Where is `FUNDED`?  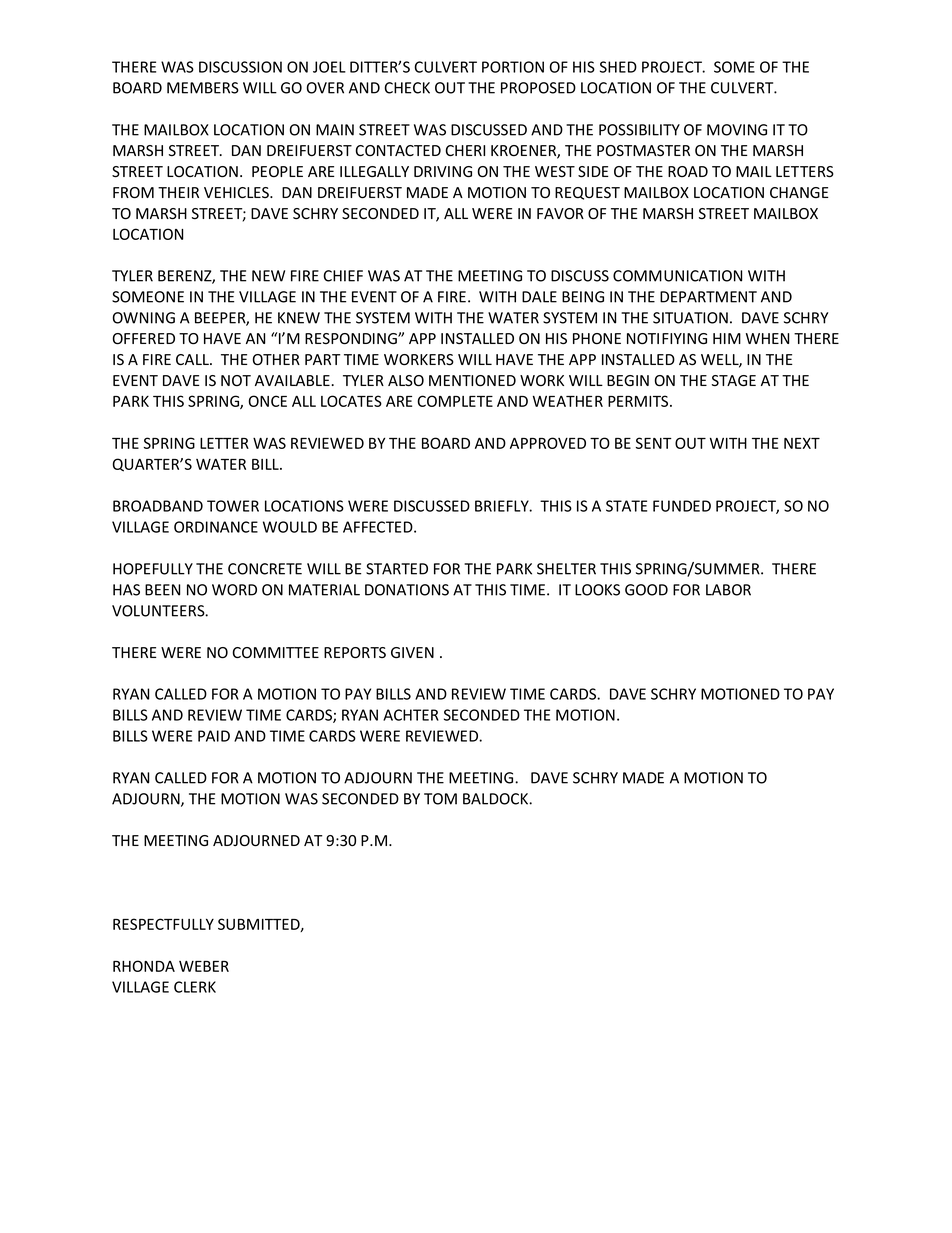 FUNDED is located at coordinates (682, 506).
